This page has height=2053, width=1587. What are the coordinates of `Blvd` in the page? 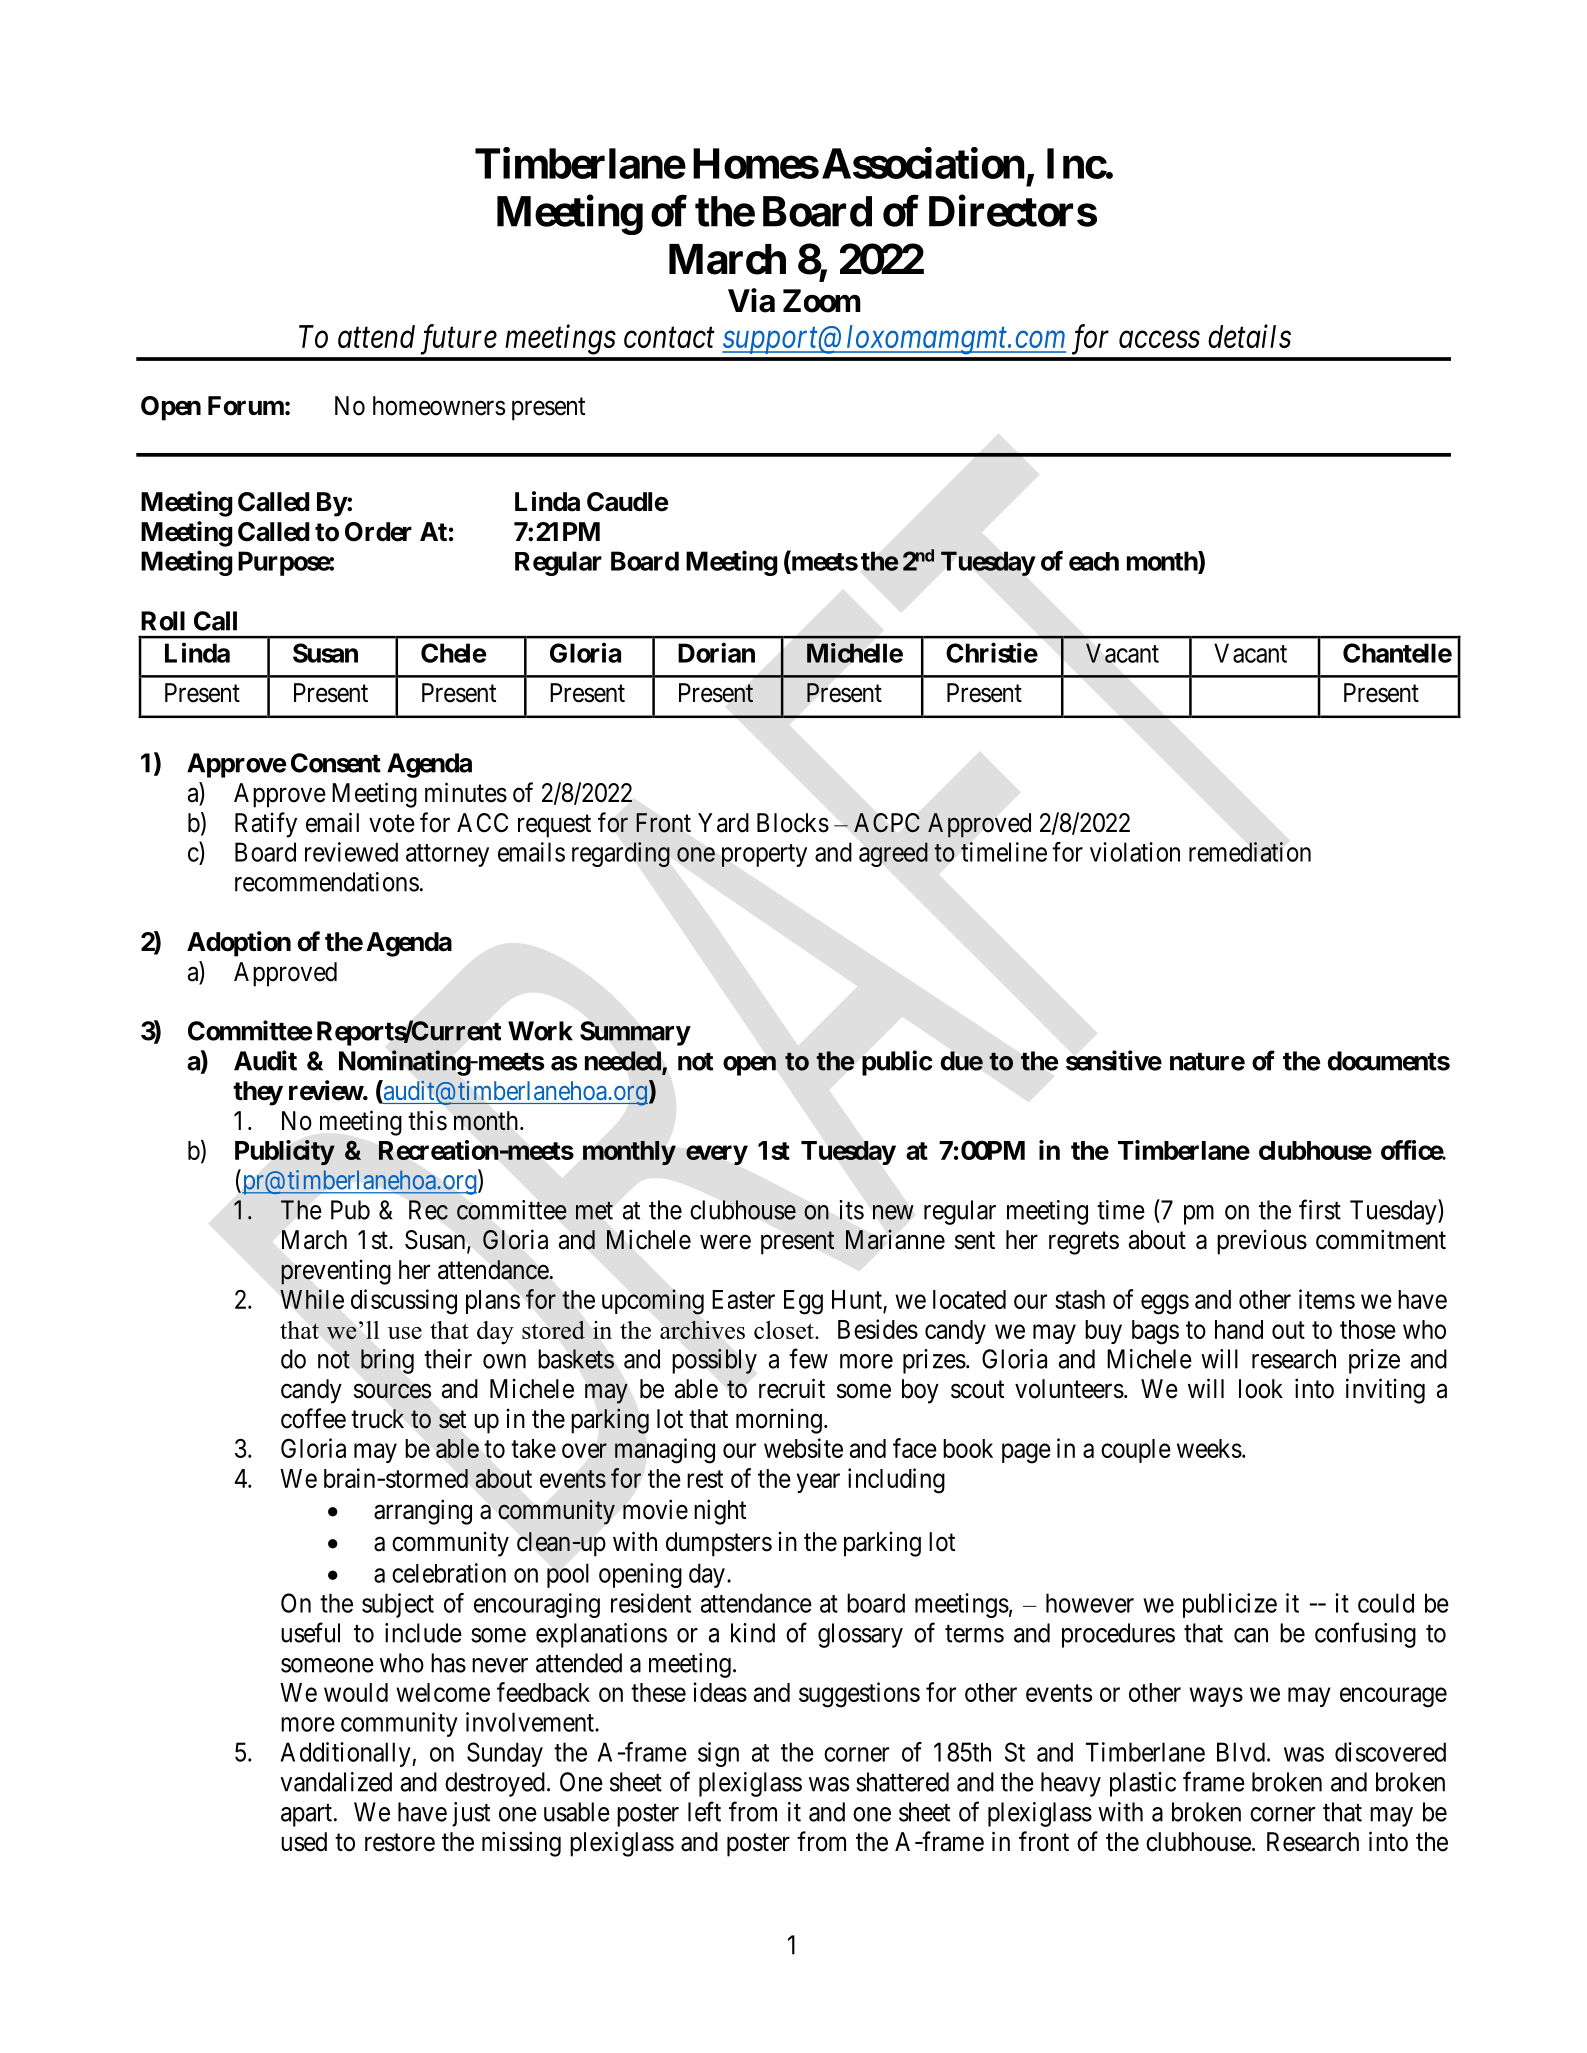 It's located at (1241, 1752).
